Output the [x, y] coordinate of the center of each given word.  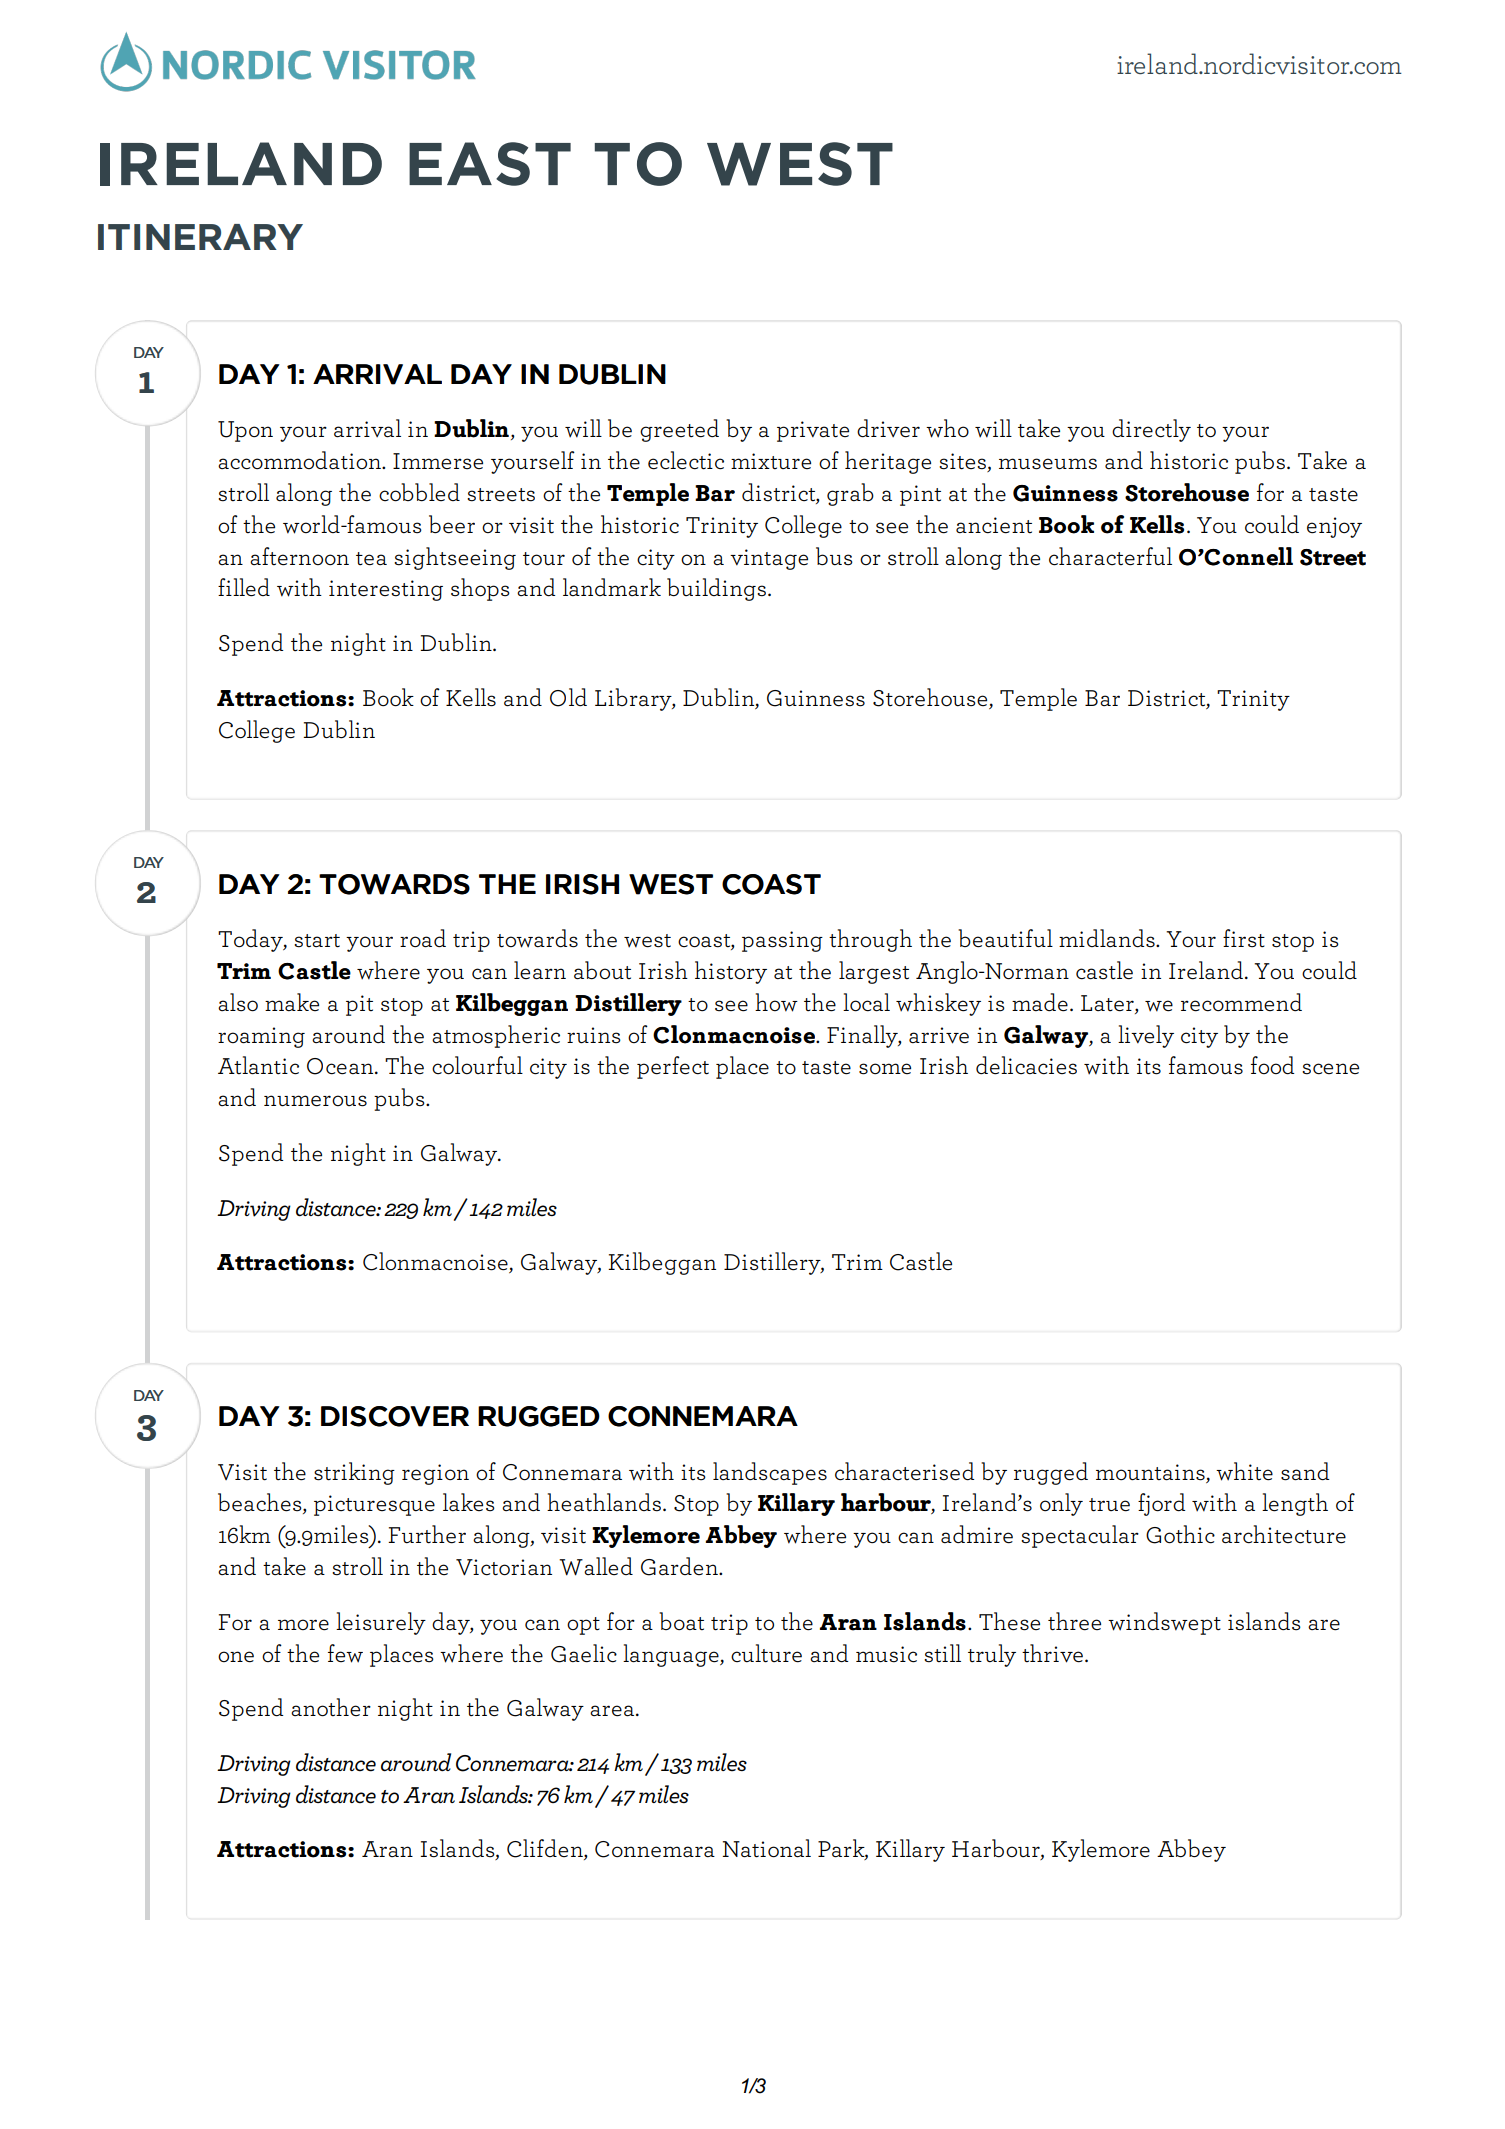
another [331, 1707]
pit [359, 1005]
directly [1151, 430]
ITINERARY [200, 237]
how [776, 1002]
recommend [1241, 1002]
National [766, 1848]
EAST [490, 164]
